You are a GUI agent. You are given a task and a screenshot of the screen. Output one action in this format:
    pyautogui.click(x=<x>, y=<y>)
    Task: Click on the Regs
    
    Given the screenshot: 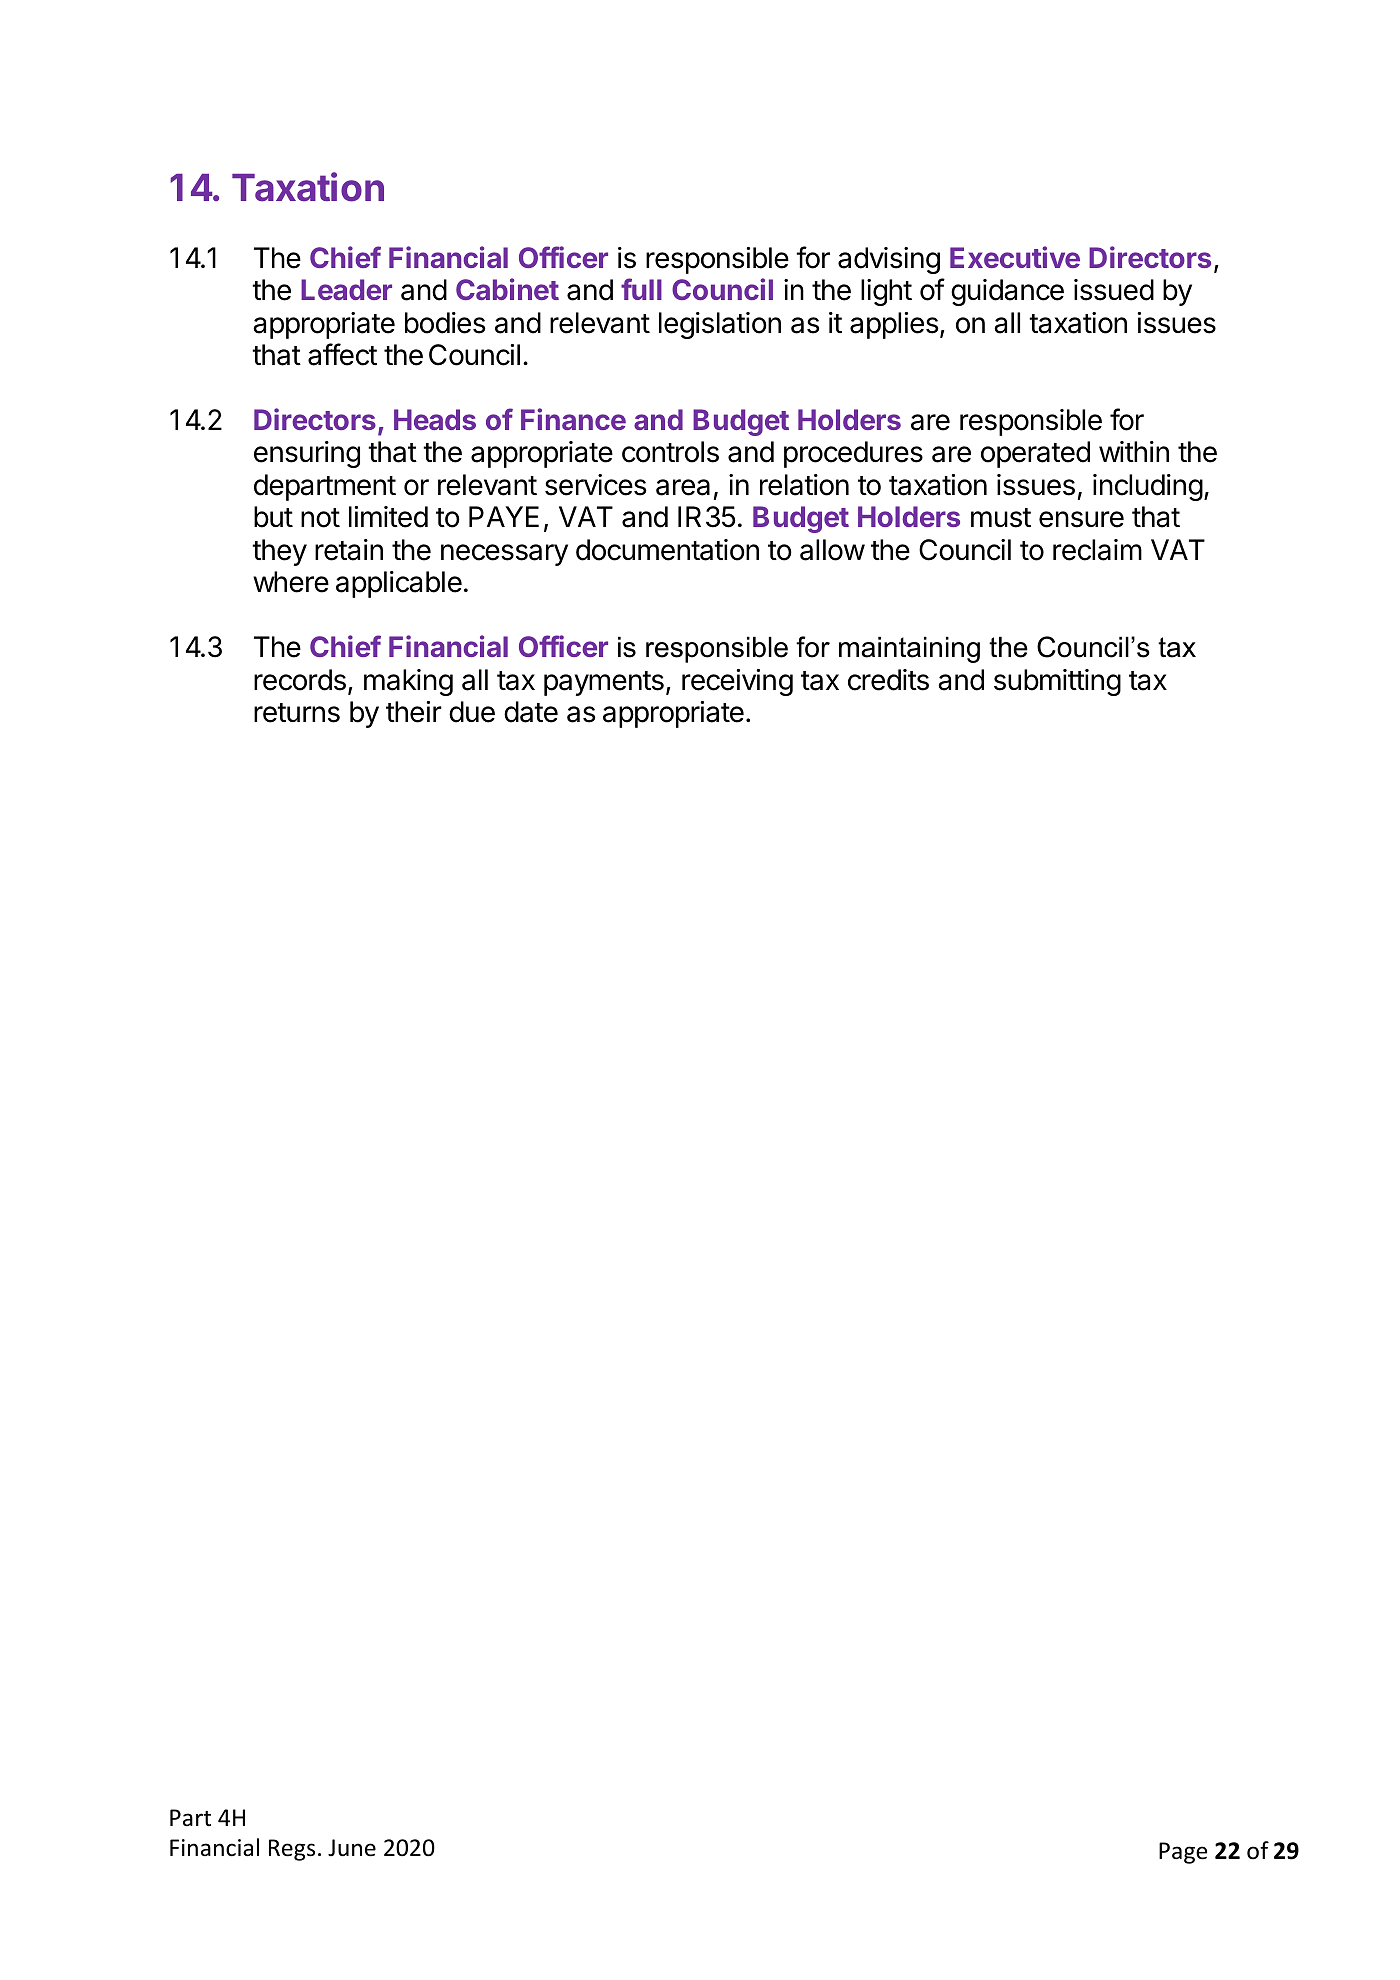 What is the action you would take?
    pyautogui.click(x=292, y=1850)
